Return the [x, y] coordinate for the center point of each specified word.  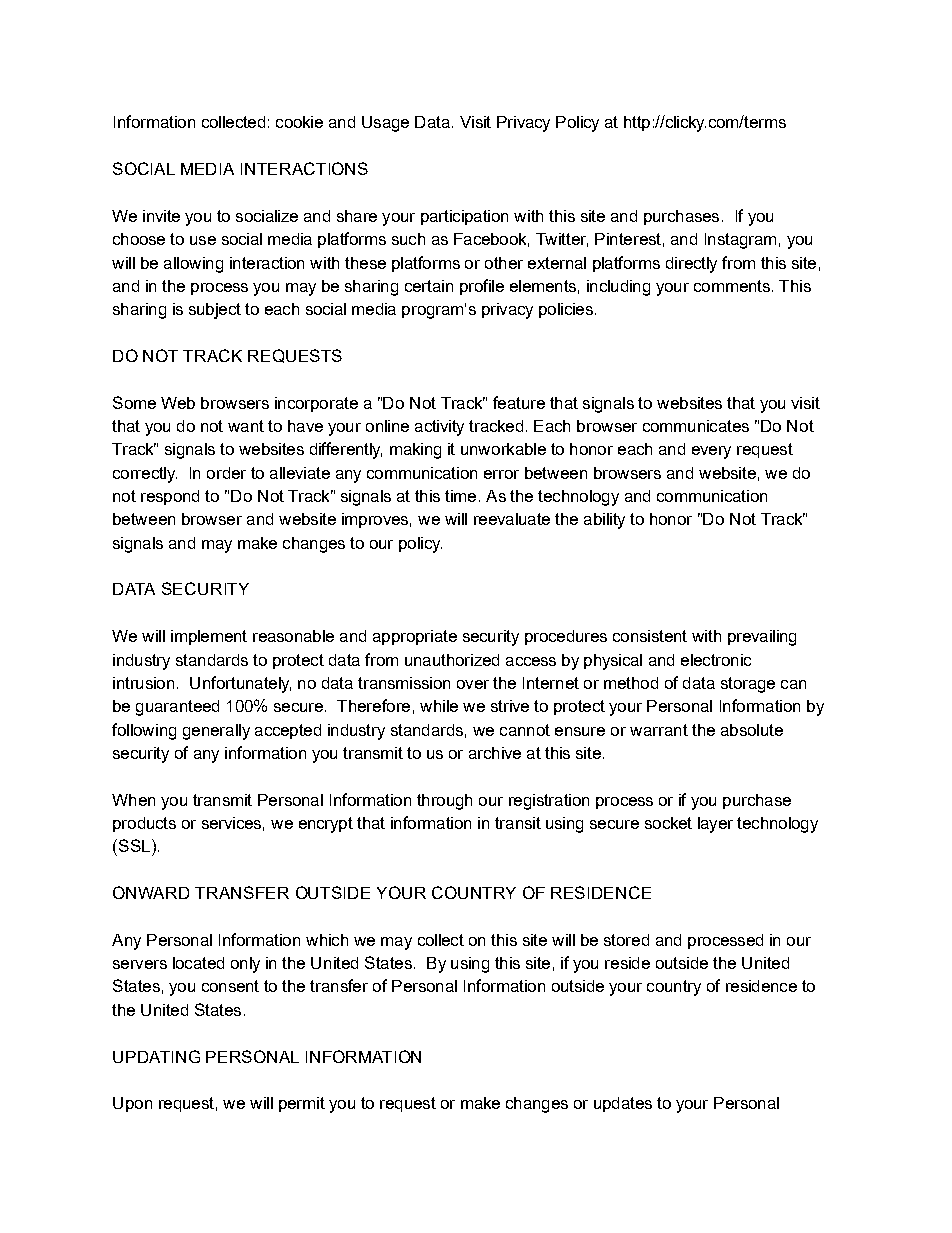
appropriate [415, 637]
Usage [385, 124]
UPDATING [156, 1056]
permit [302, 1104]
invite [161, 216]
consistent [650, 636]
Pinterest [628, 239]
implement [209, 637]
